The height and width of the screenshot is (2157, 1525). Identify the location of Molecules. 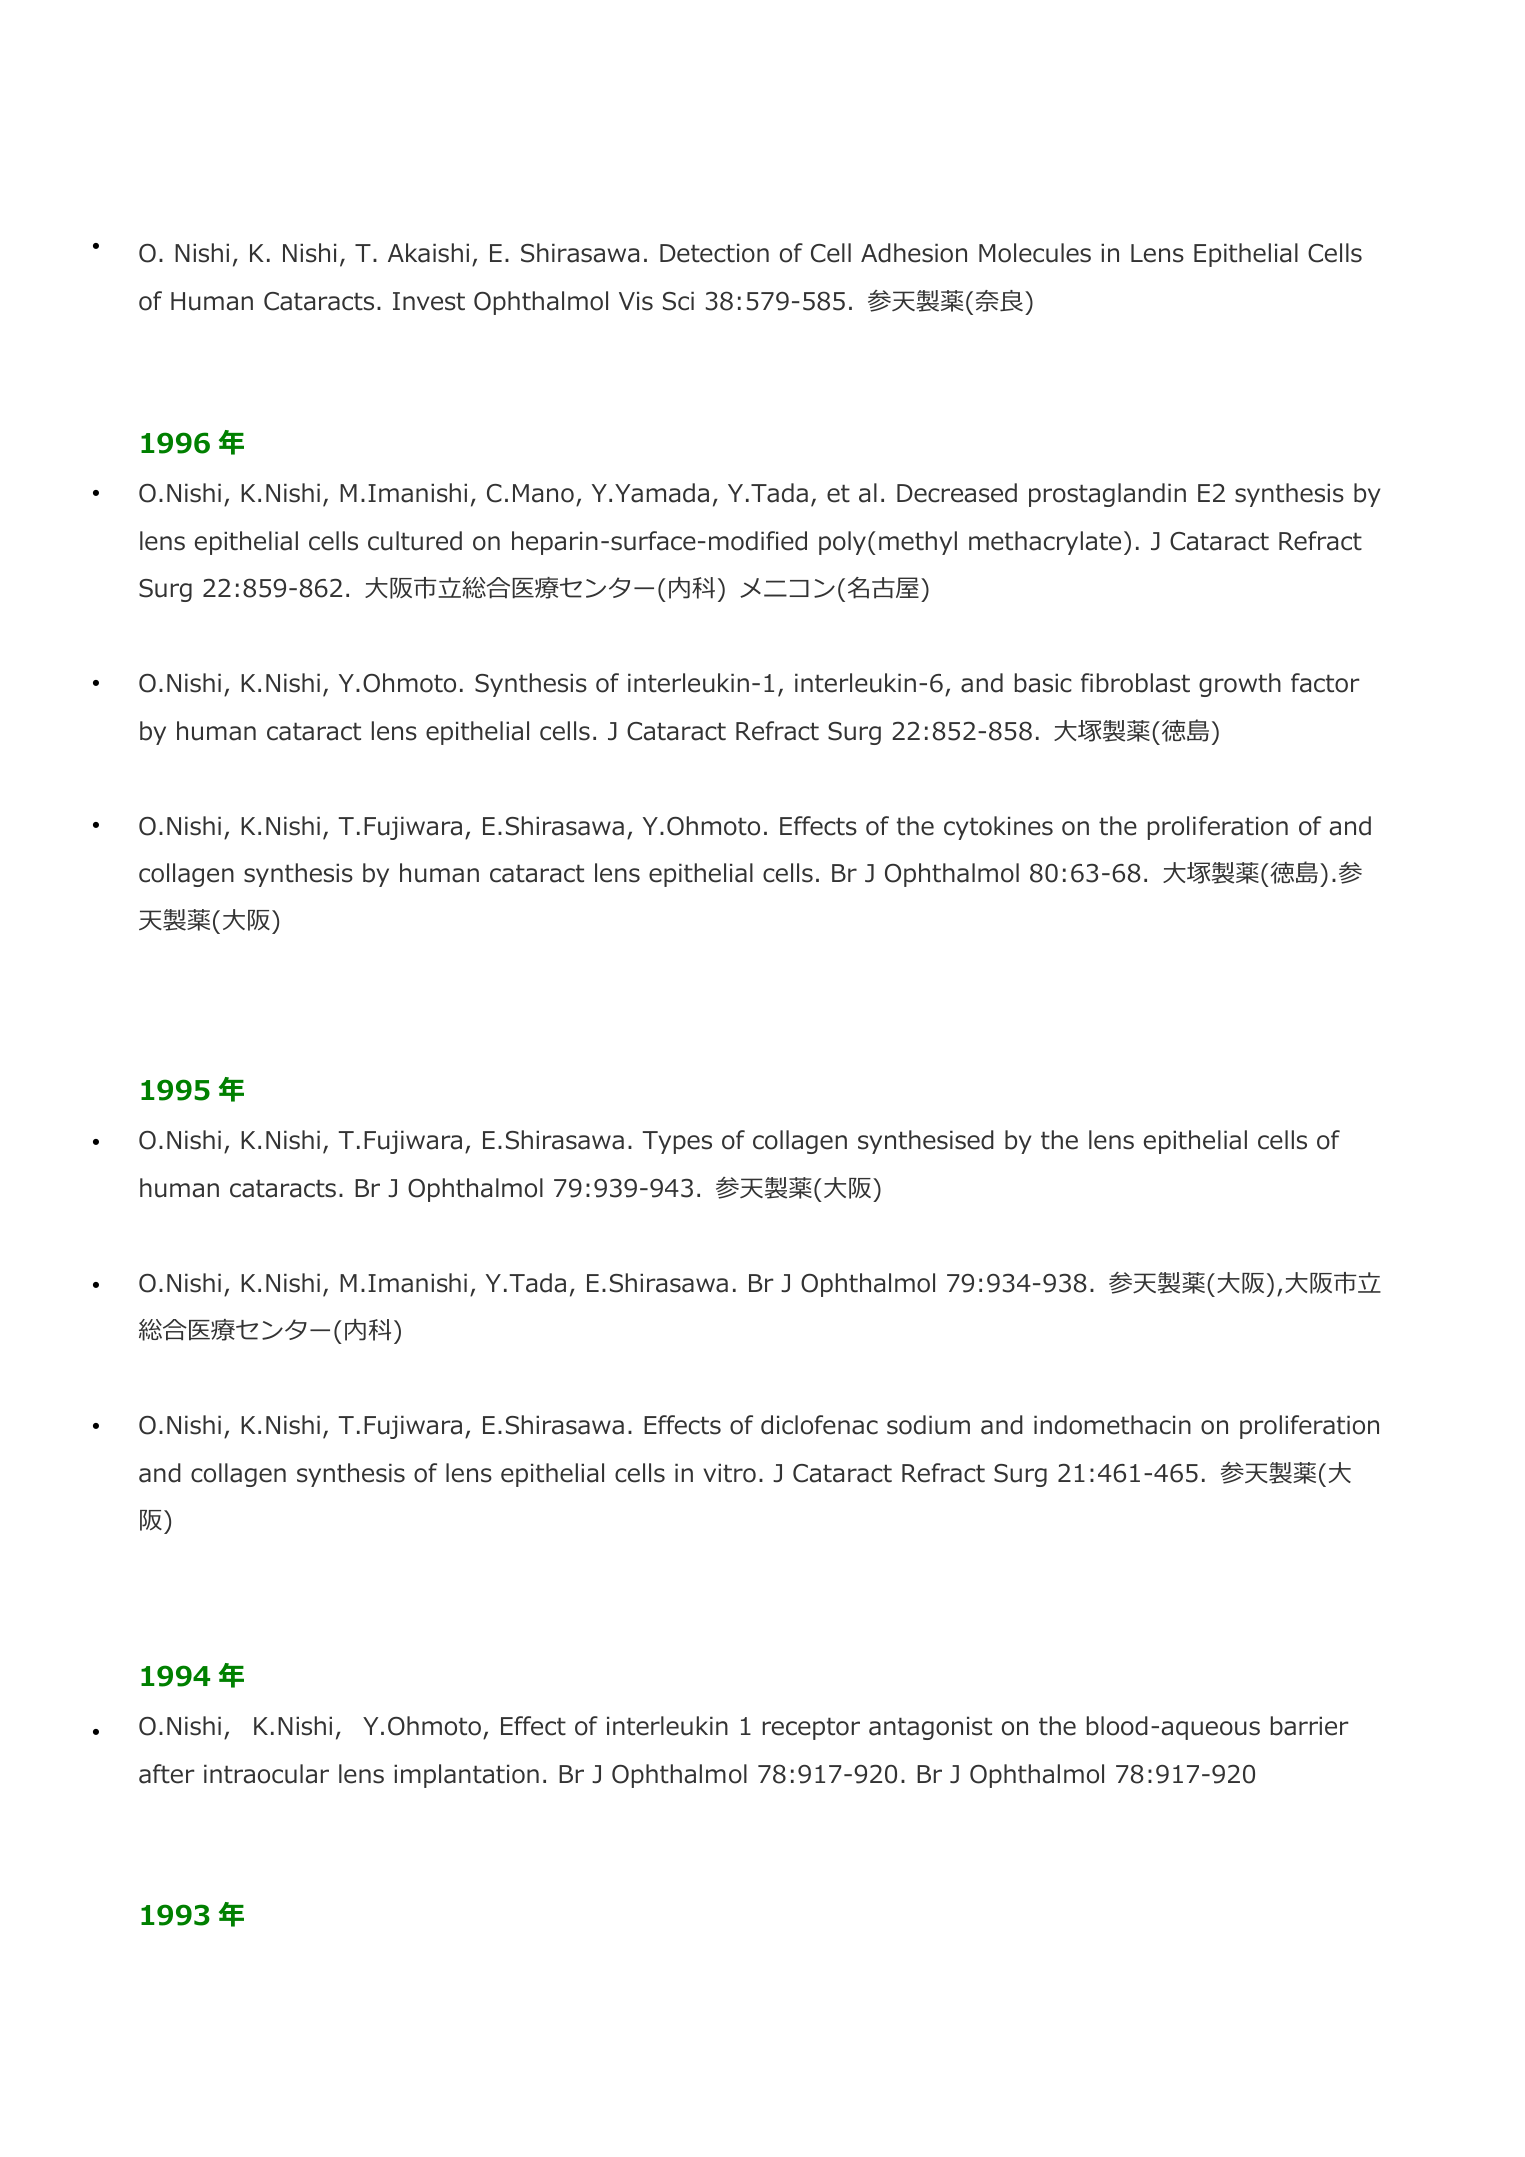
(1035, 253).
